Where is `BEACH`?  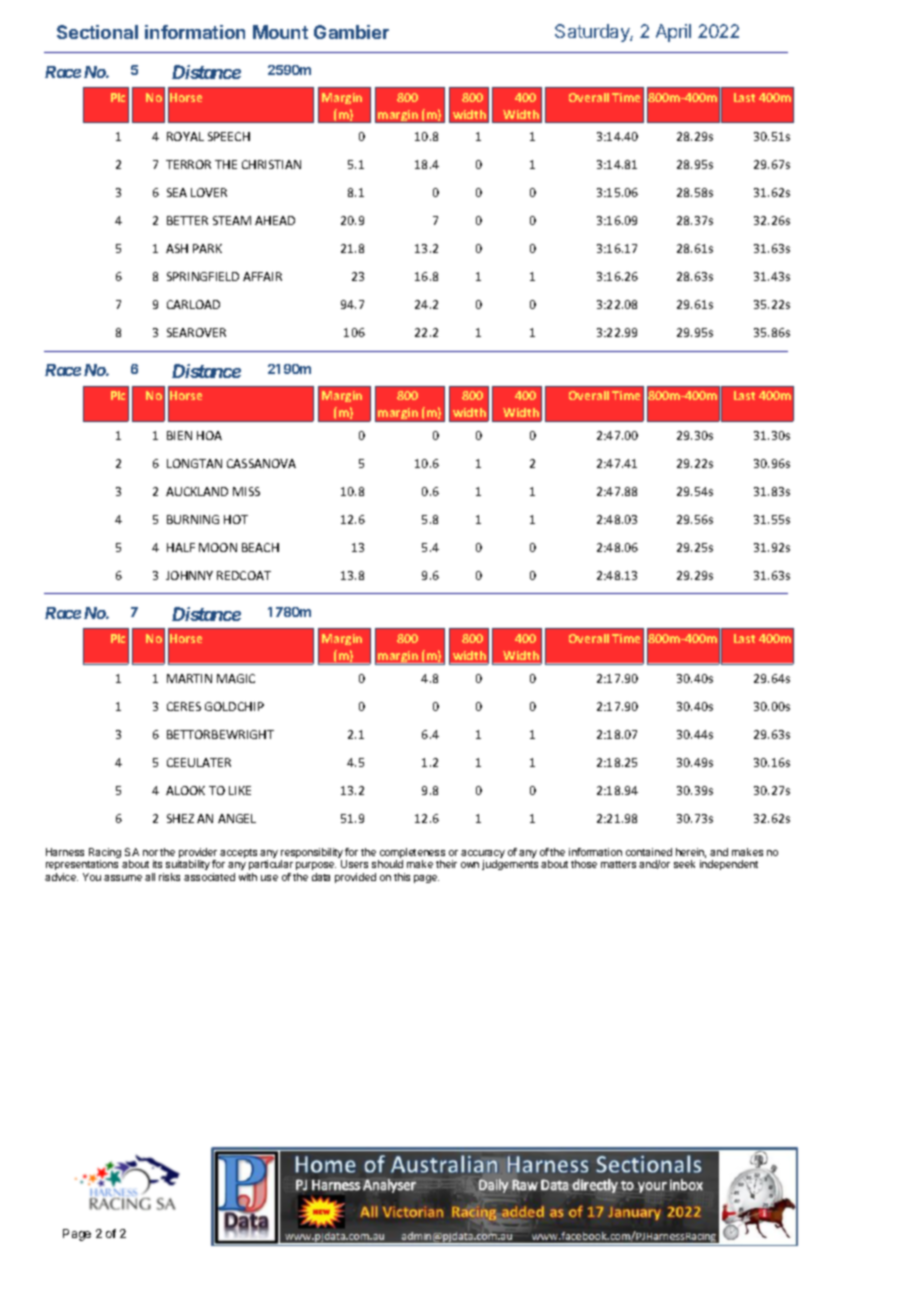 BEACH is located at coordinates (260, 547).
